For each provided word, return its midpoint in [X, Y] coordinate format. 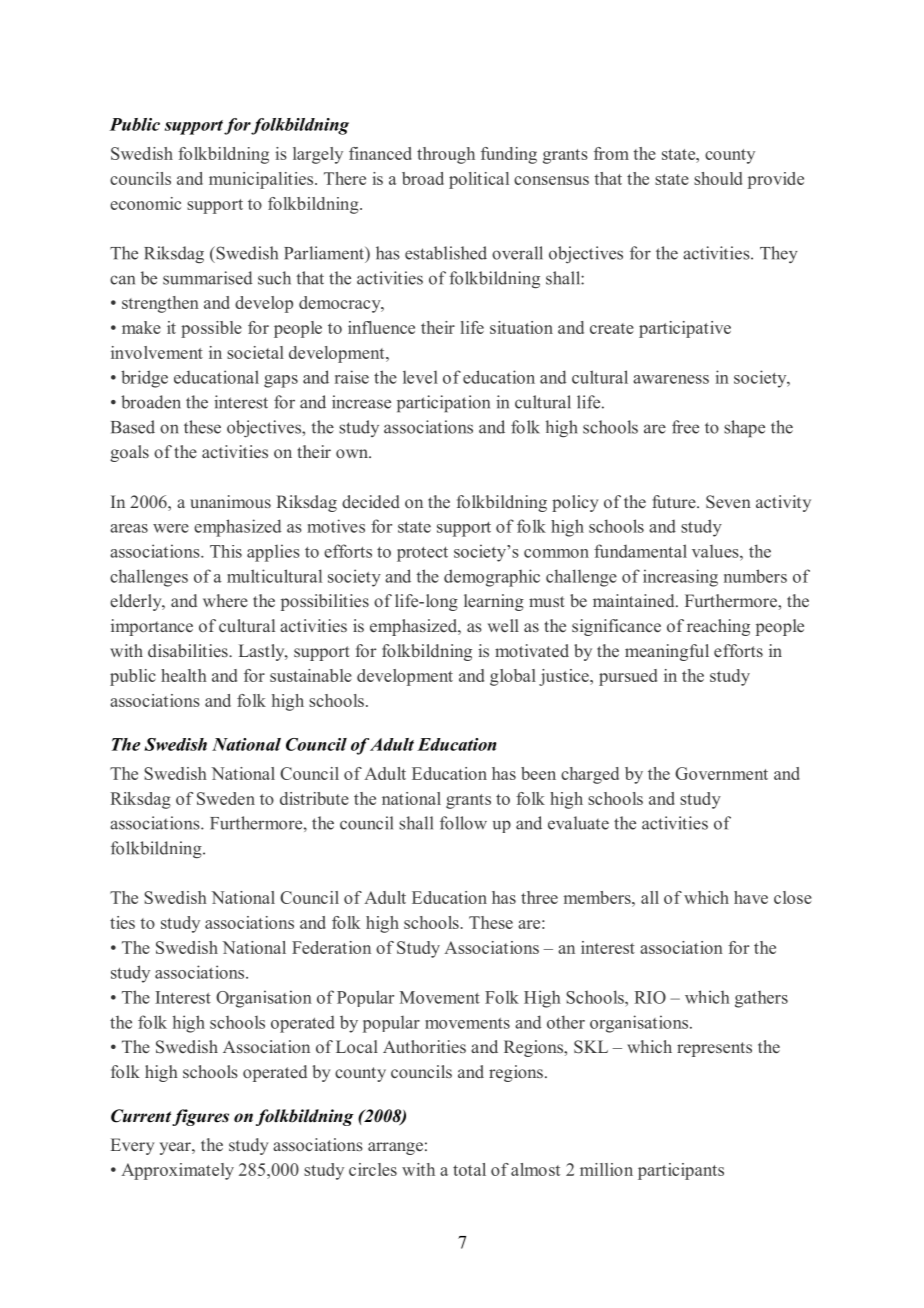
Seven [728, 502]
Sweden [226, 798]
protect [422, 554]
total [469, 1169]
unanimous [230, 501]
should [718, 178]
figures [200, 1117]
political [479, 180]
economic [145, 203]
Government [721, 773]
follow [463, 823]
